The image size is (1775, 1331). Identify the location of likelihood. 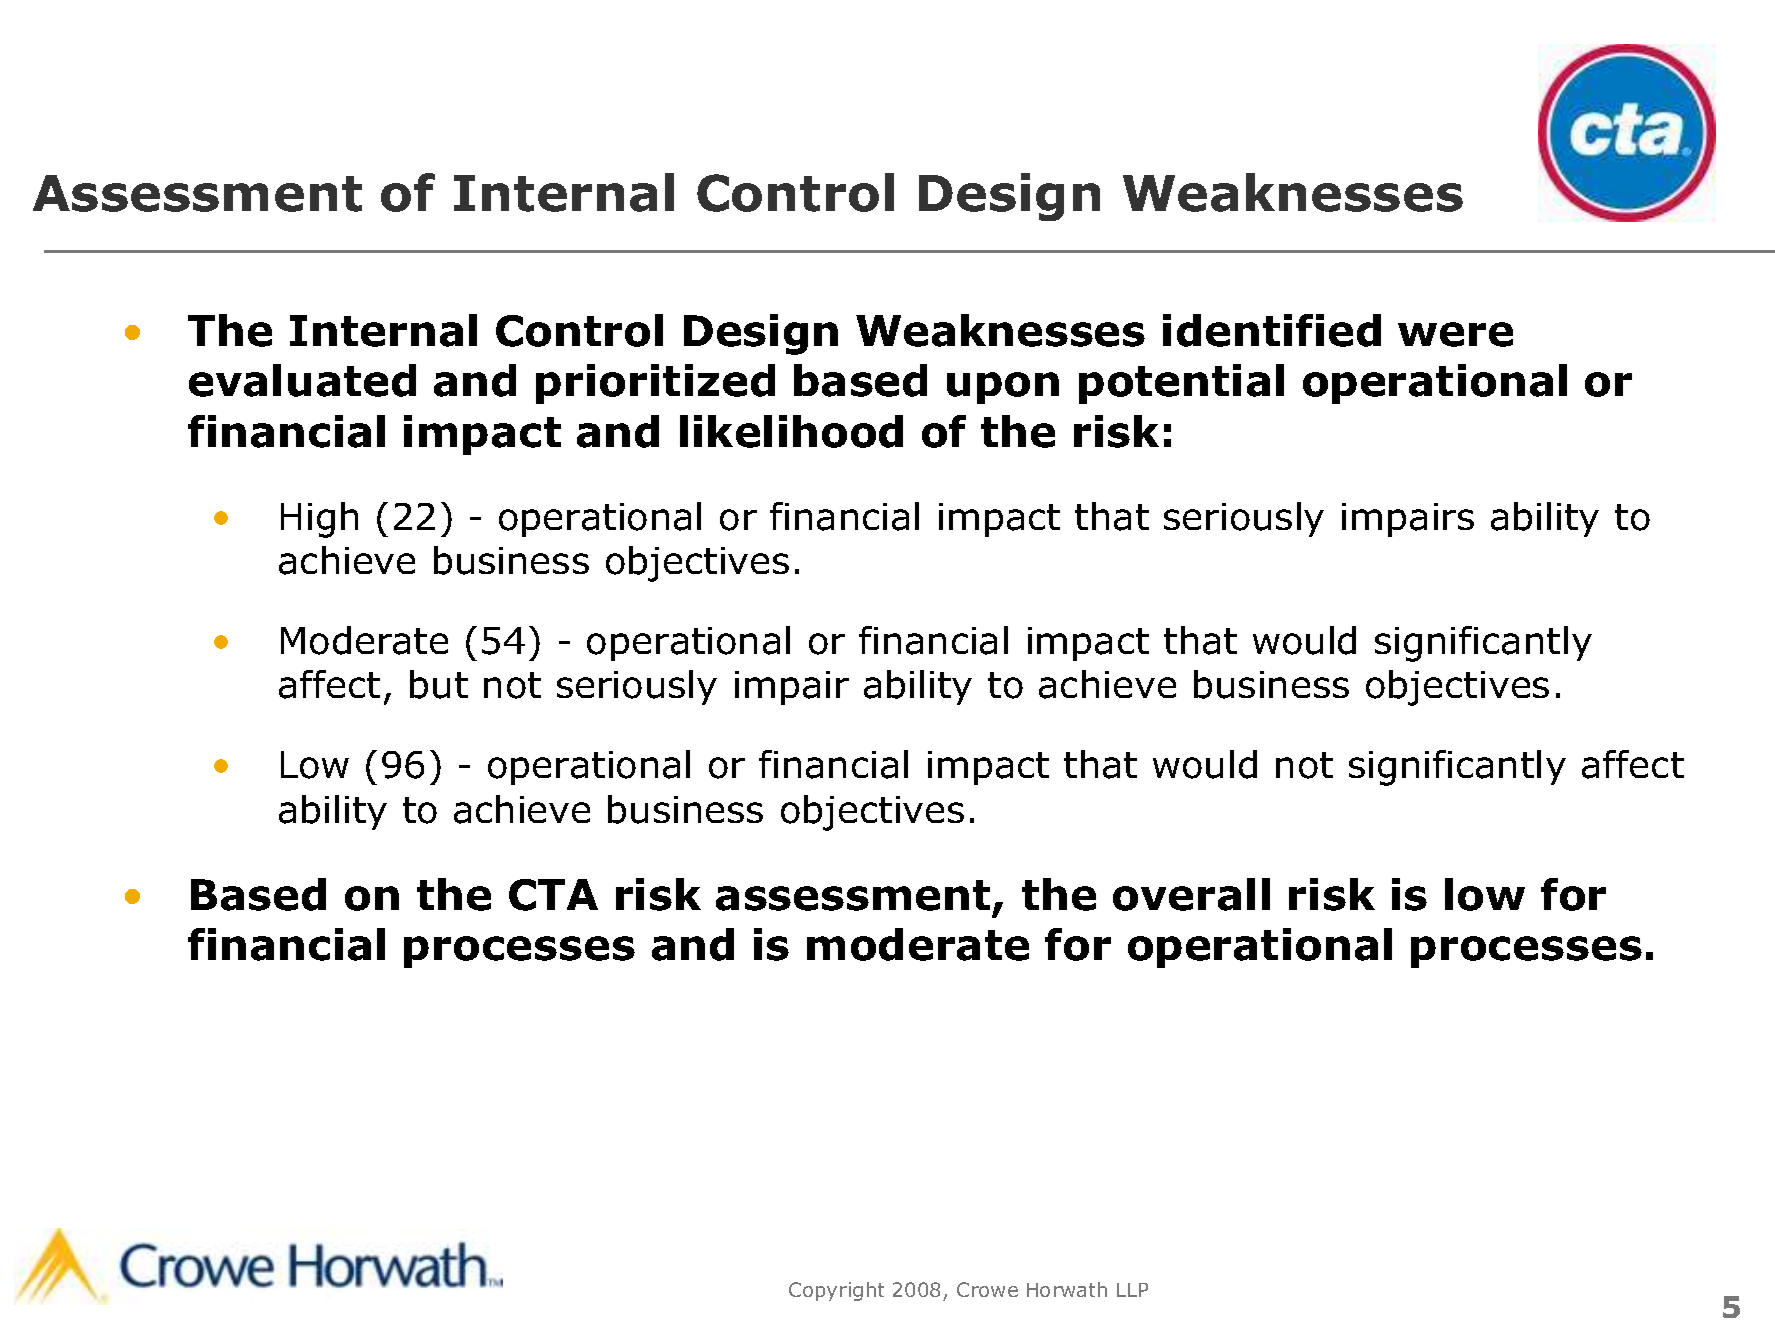
(791, 431).
